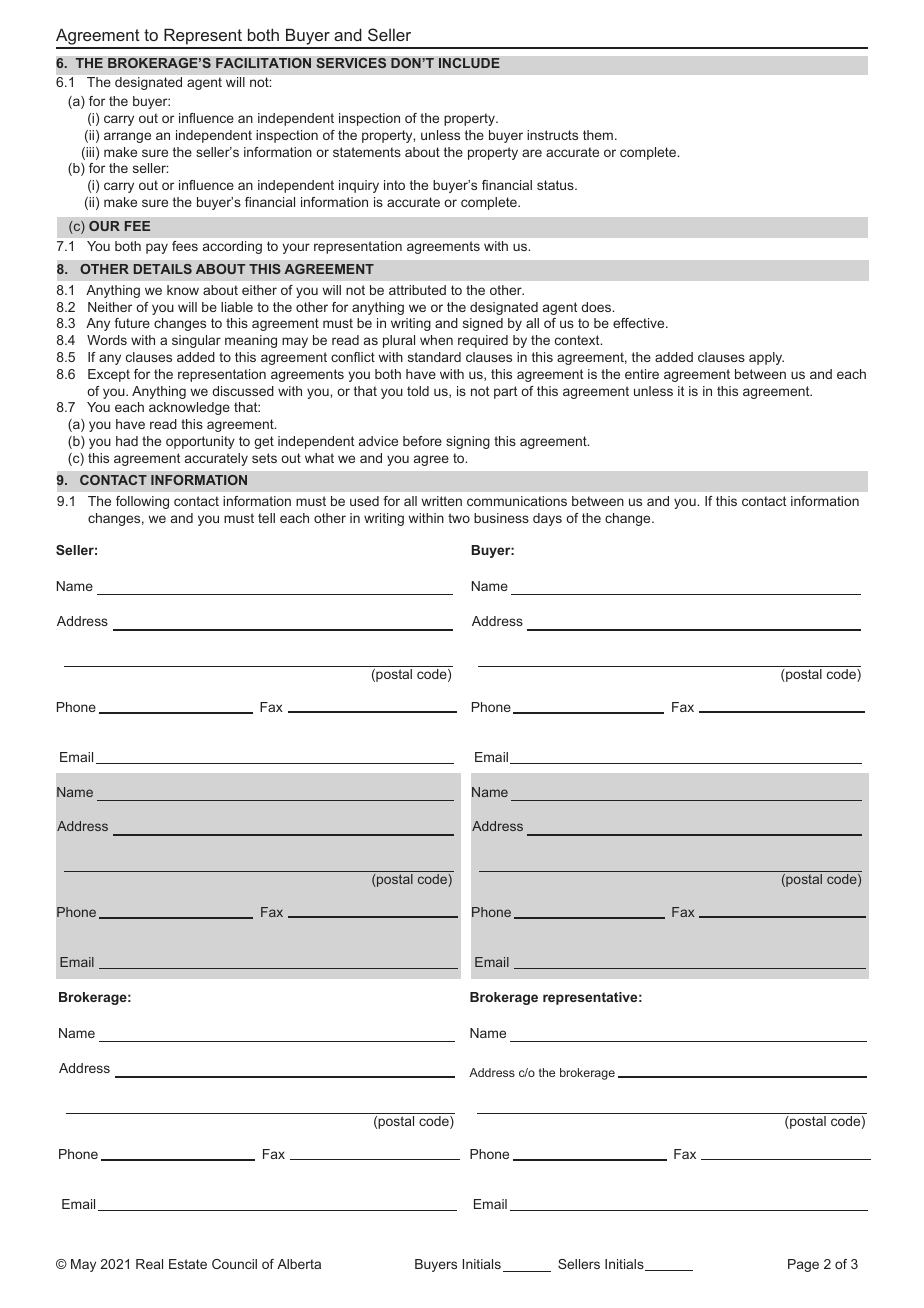 This document has width=924, height=1308. Describe the element at coordinates (299, 1264) in the document. I see `Alberta` at that location.
